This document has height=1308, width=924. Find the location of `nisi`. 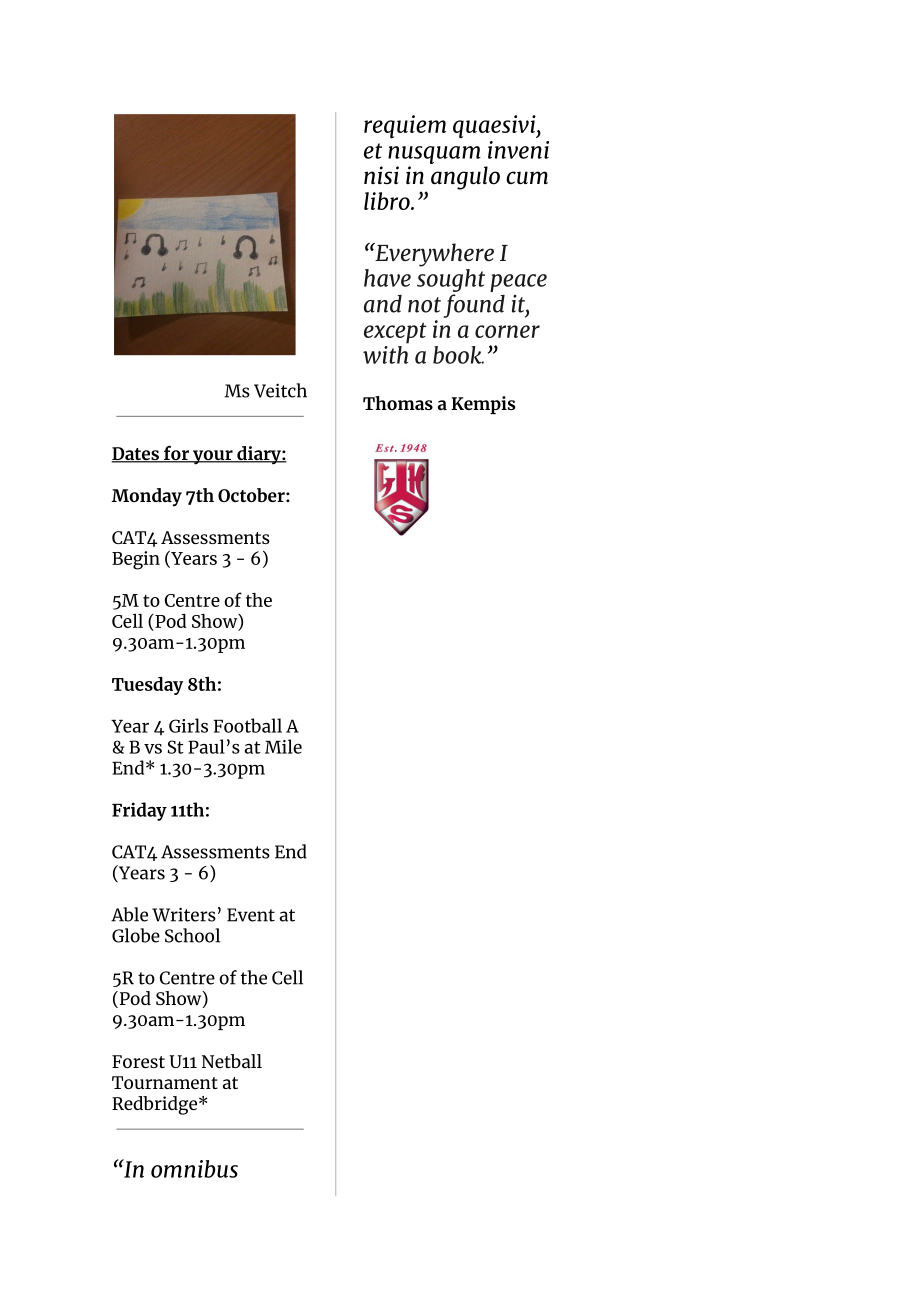

nisi is located at coordinates (381, 175).
